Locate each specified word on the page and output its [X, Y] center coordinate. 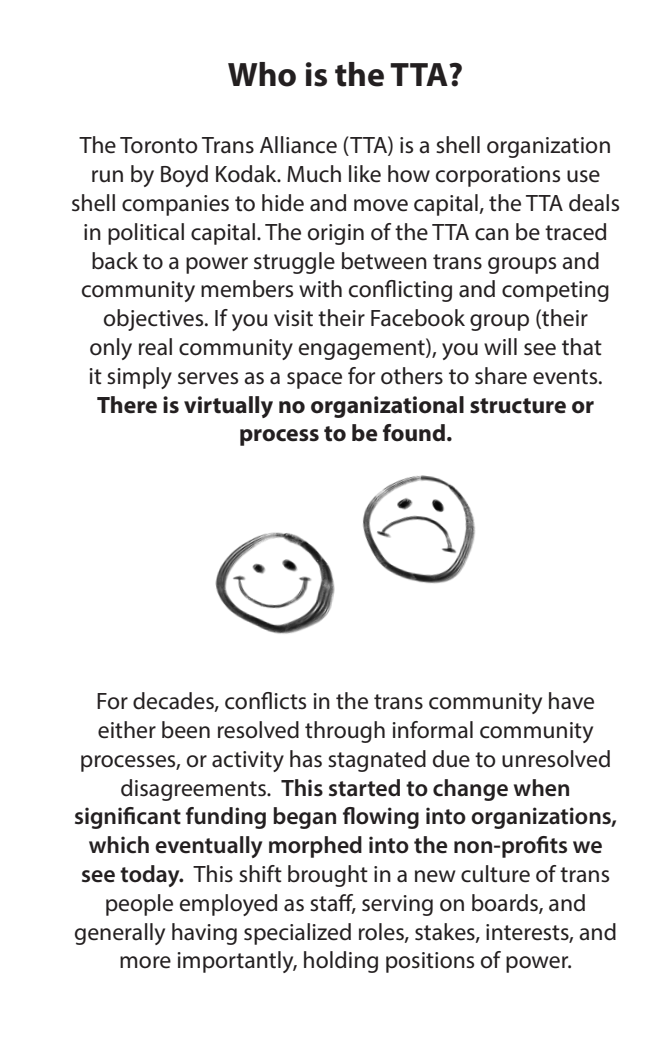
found [414, 433]
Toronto [158, 145]
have [571, 701]
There [127, 405]
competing [555, 291]
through [345, 732]
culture [495, 874]
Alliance [298, 145]
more [145, 962]
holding [341, 962]
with [320, 289]
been [186, 730]
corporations [498, 176]
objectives [155, 320]
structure [518, 406]
